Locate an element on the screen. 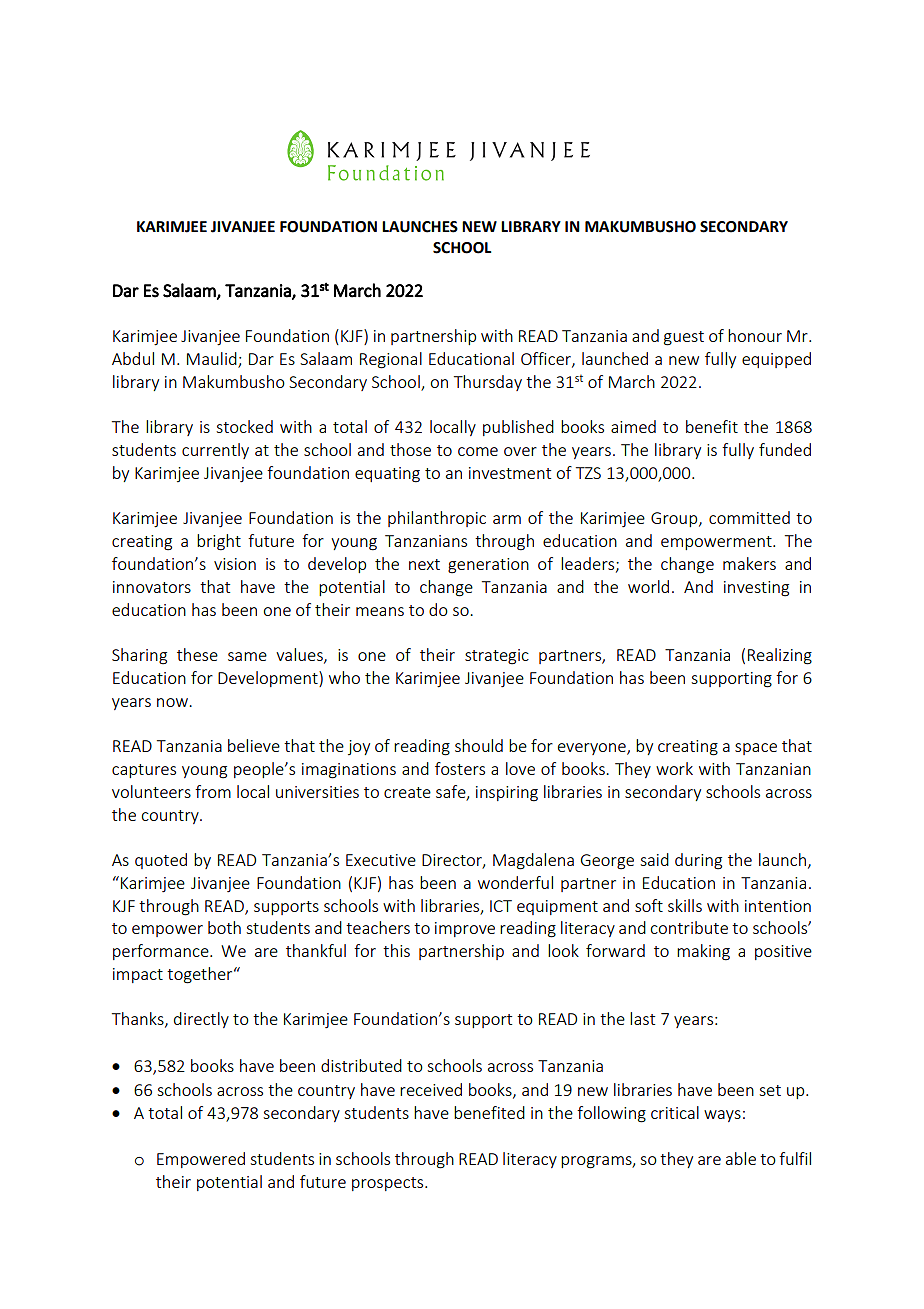  believe is located at coordinates (254, 745).
